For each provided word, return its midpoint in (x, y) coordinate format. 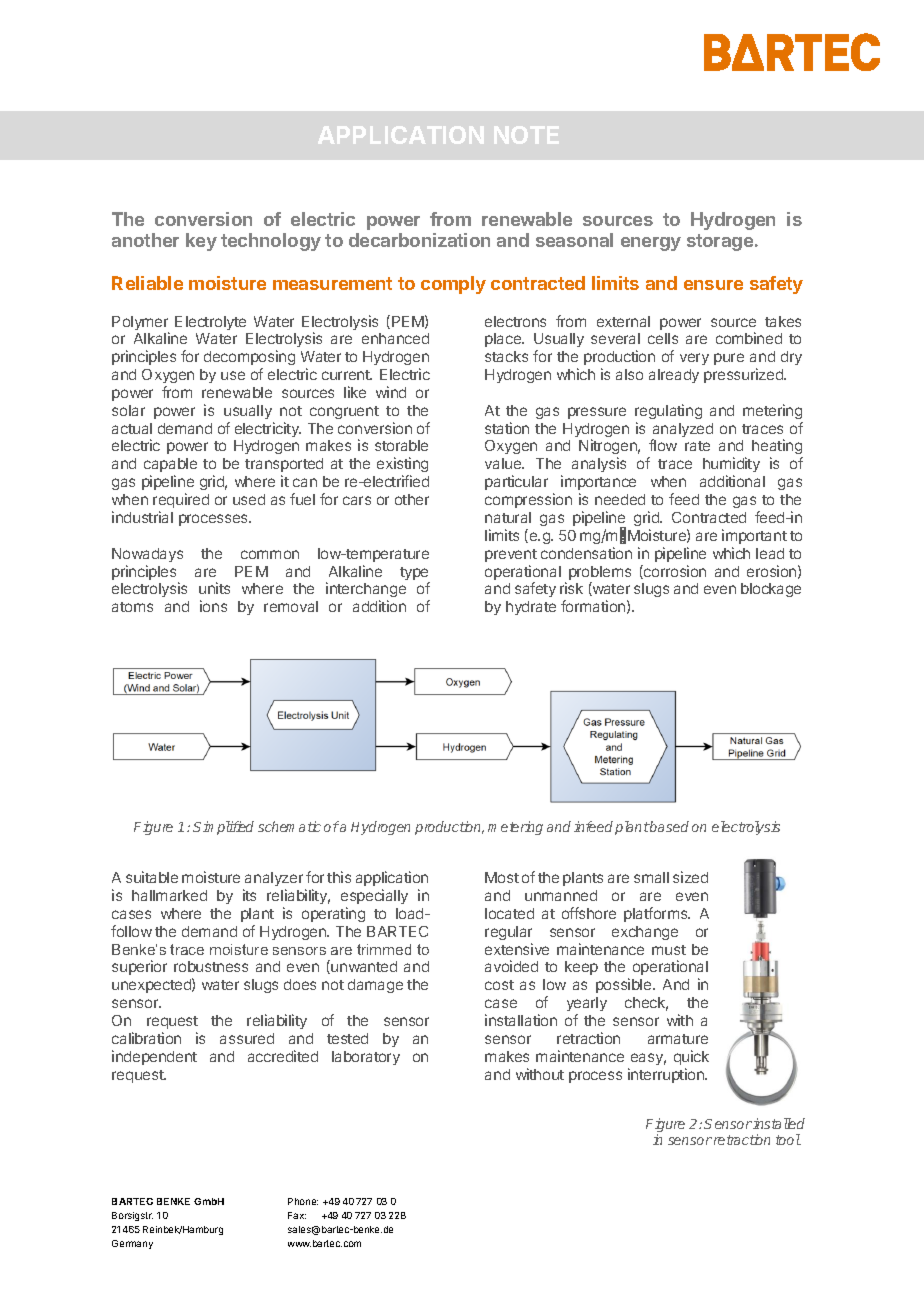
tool (788, 1139)
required (181, 500)
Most (502, 877)
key (201, 242)
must (669, 950)
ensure (713, 285)
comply (453, 285)
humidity (731, 466)
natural (508, 517)
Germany (132, 1244)
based (669, 826)
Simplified (223, 828)
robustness (211, 966)
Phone (303, 1201)
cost (499, 985)
